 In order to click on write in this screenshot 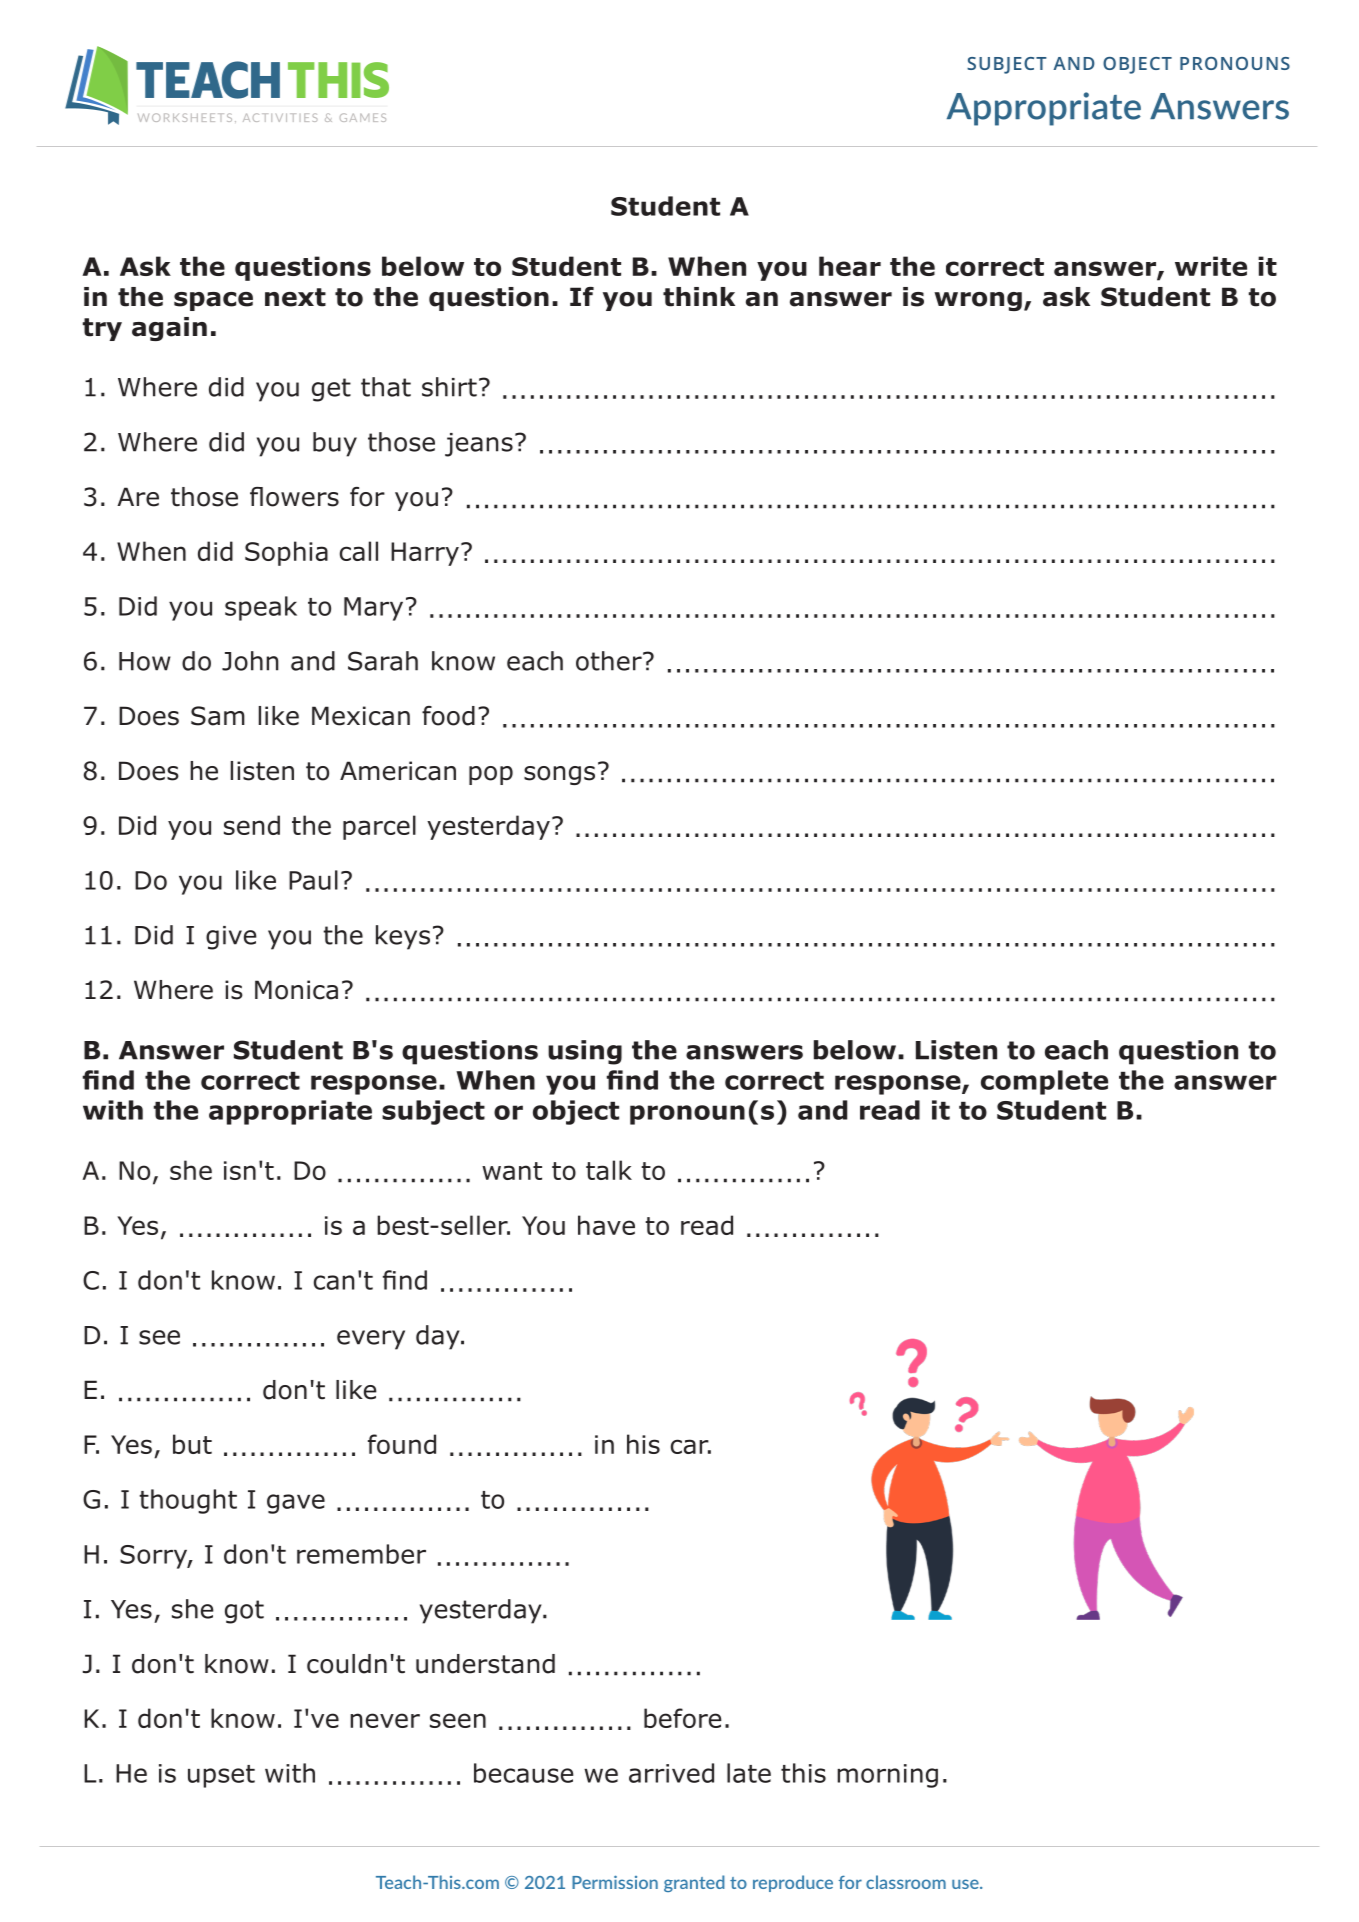, I will do `click(1211, 266)`.
